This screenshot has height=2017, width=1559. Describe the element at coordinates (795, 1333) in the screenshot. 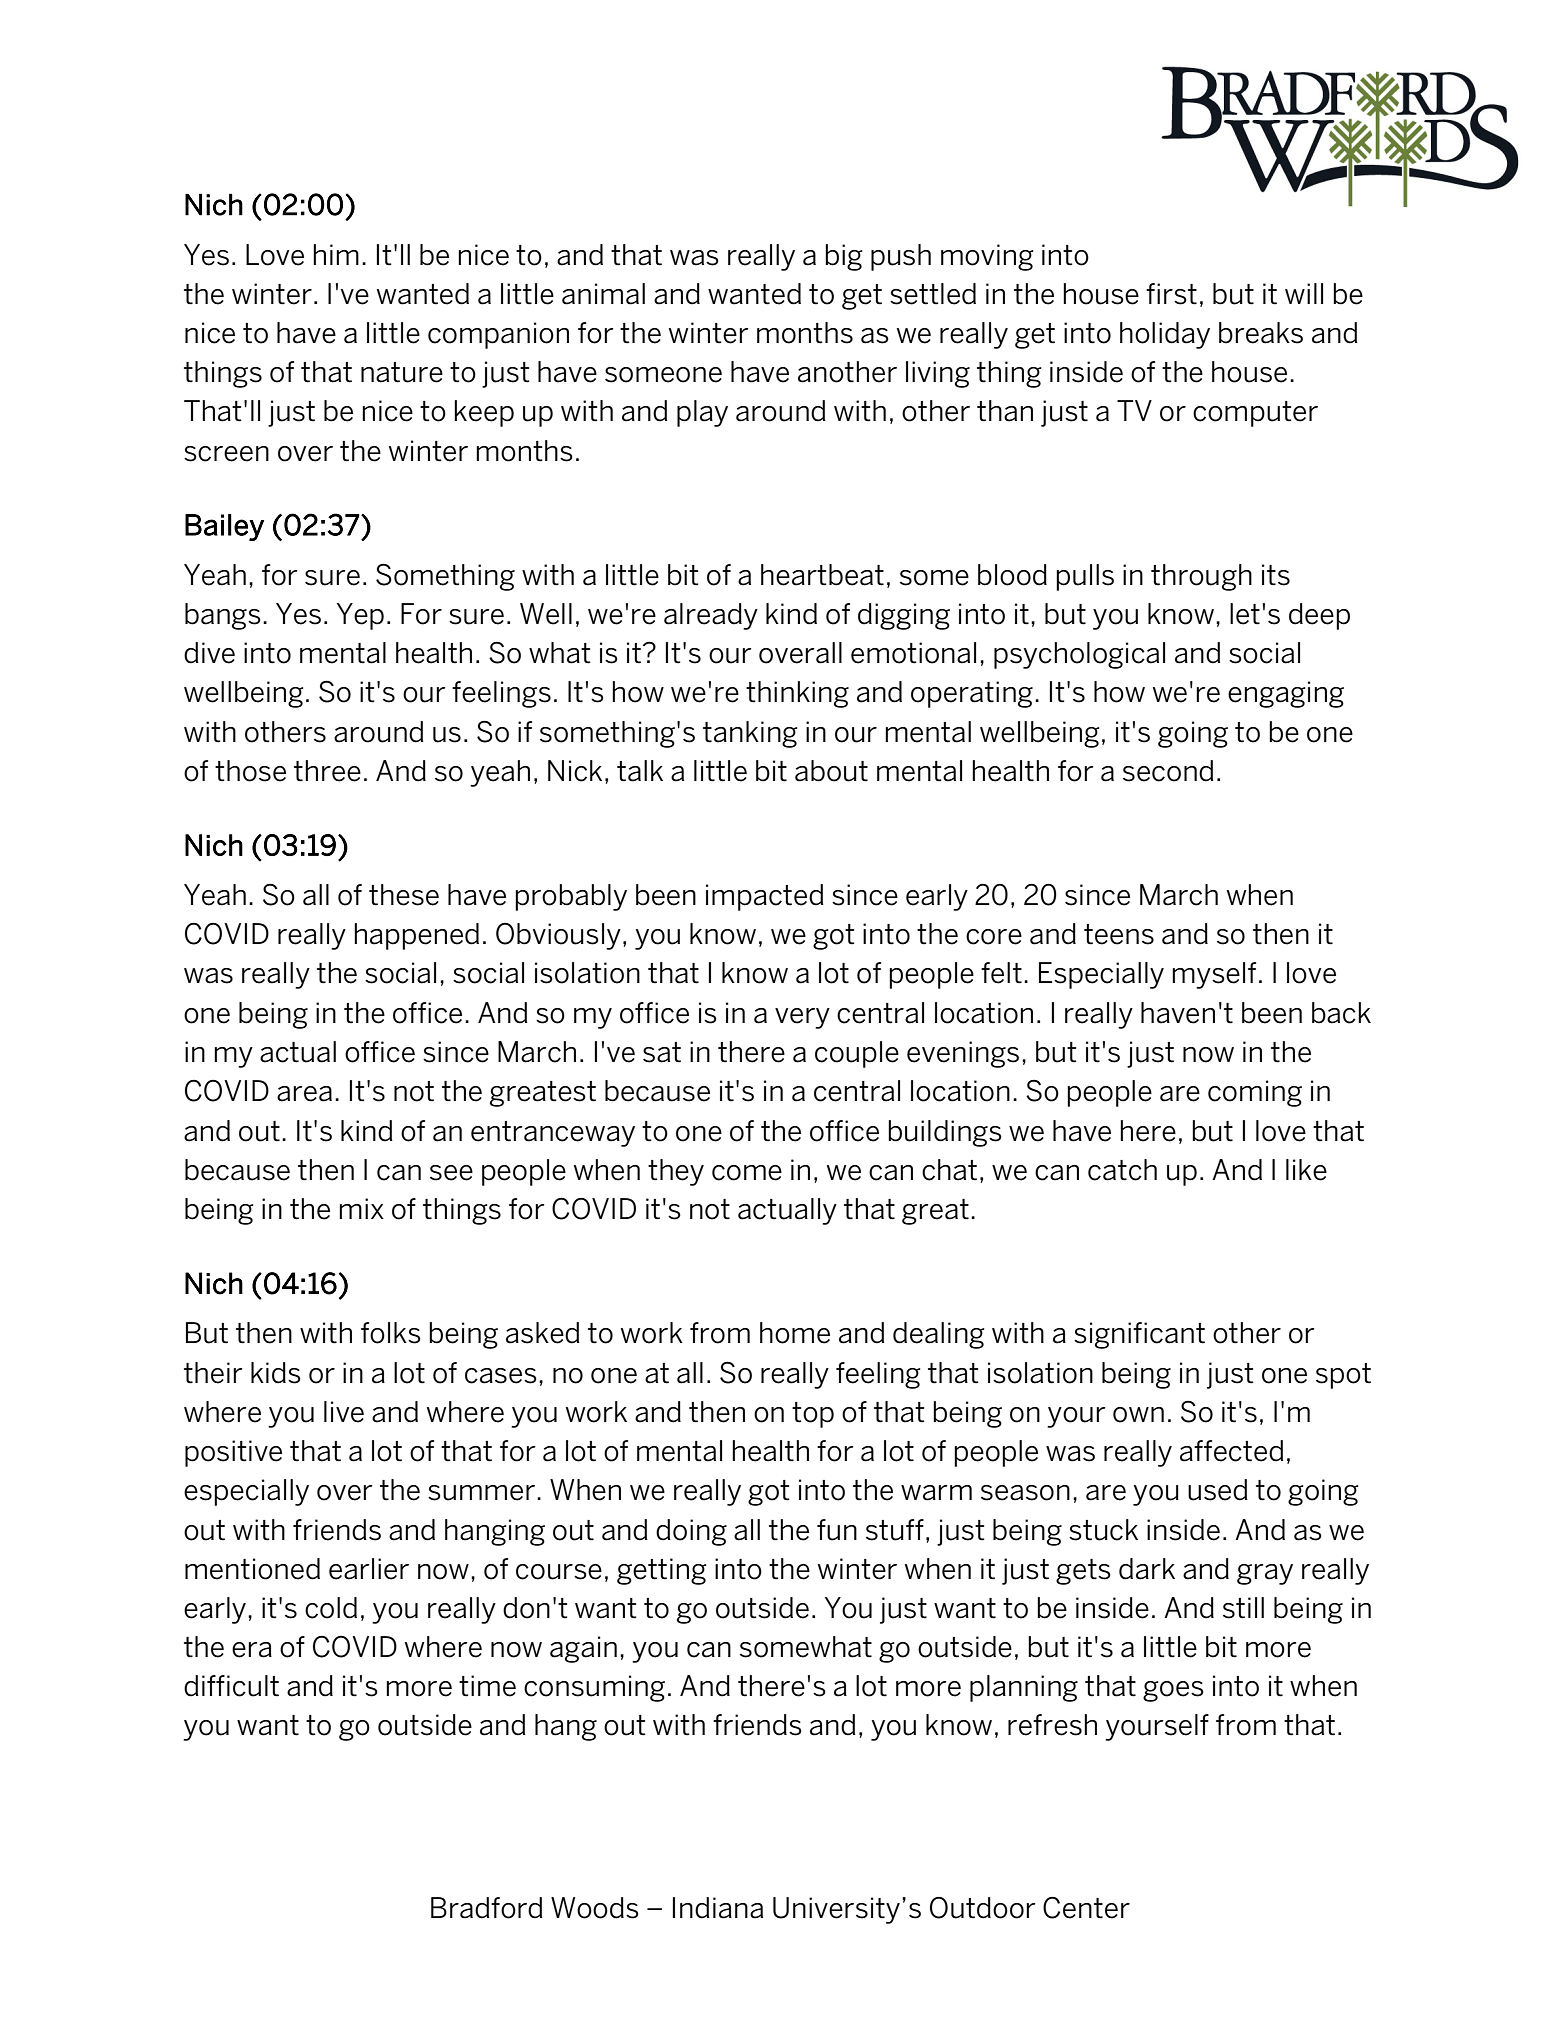

I see `home` at that location.
